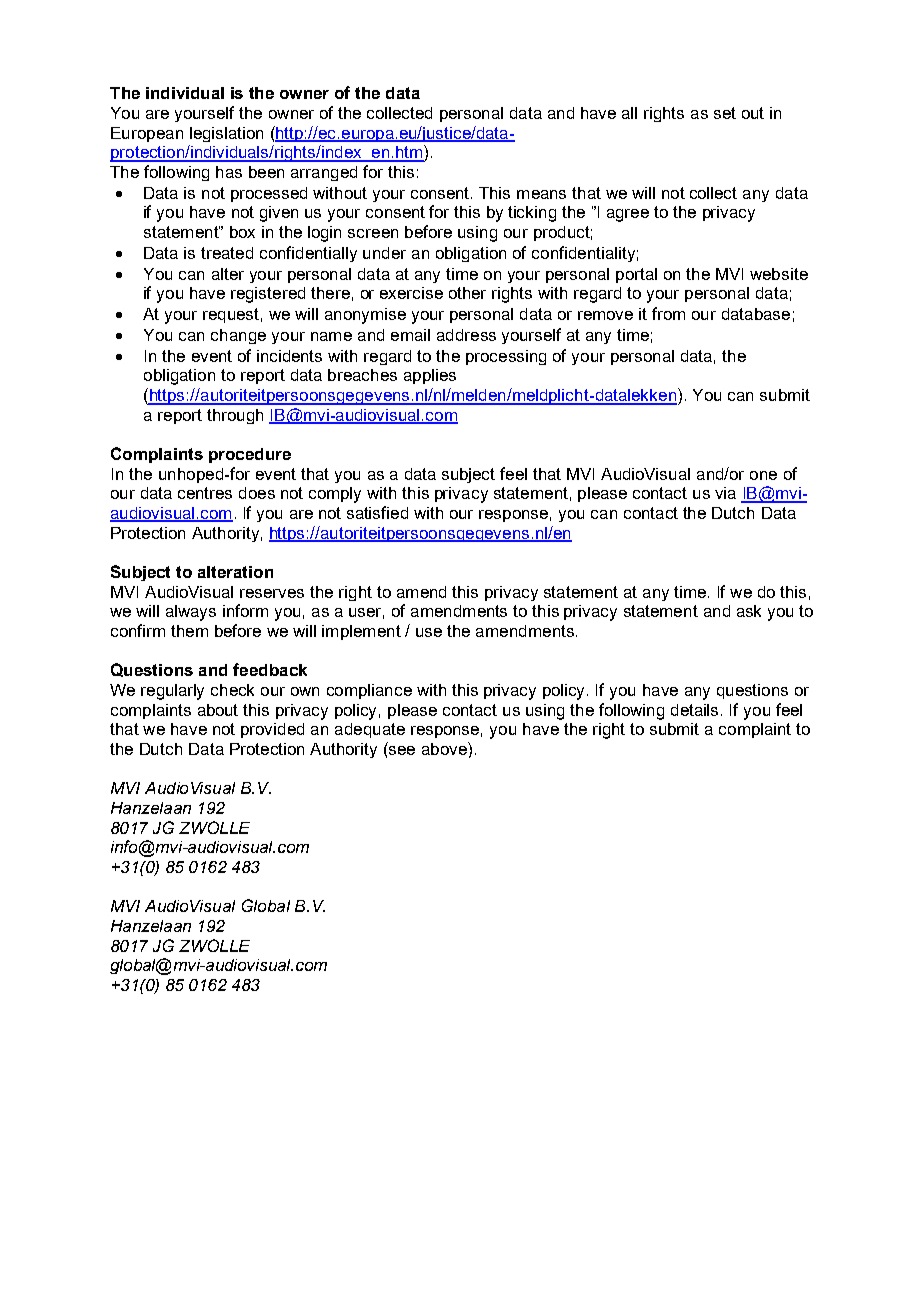 The width and height of the page is (924, 1309). Describe the element at coordinates (218, 710) in the page. I see `about` at that location.
